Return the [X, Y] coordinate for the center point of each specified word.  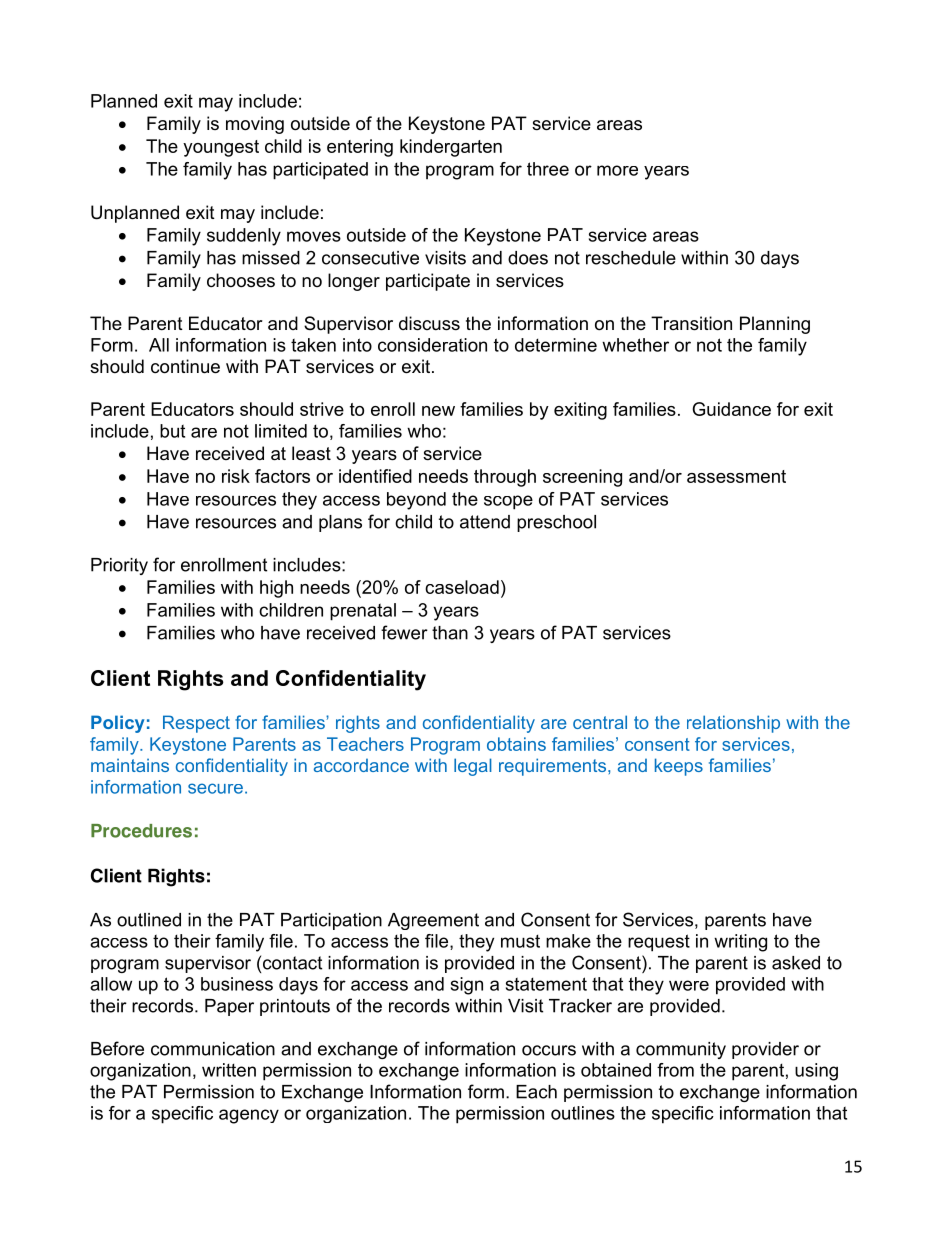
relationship [733, 724]
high [276, 589]
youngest [221, 148]
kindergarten [451, 148]
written [229, 1070]
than [450, 633]
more [617, 170]
